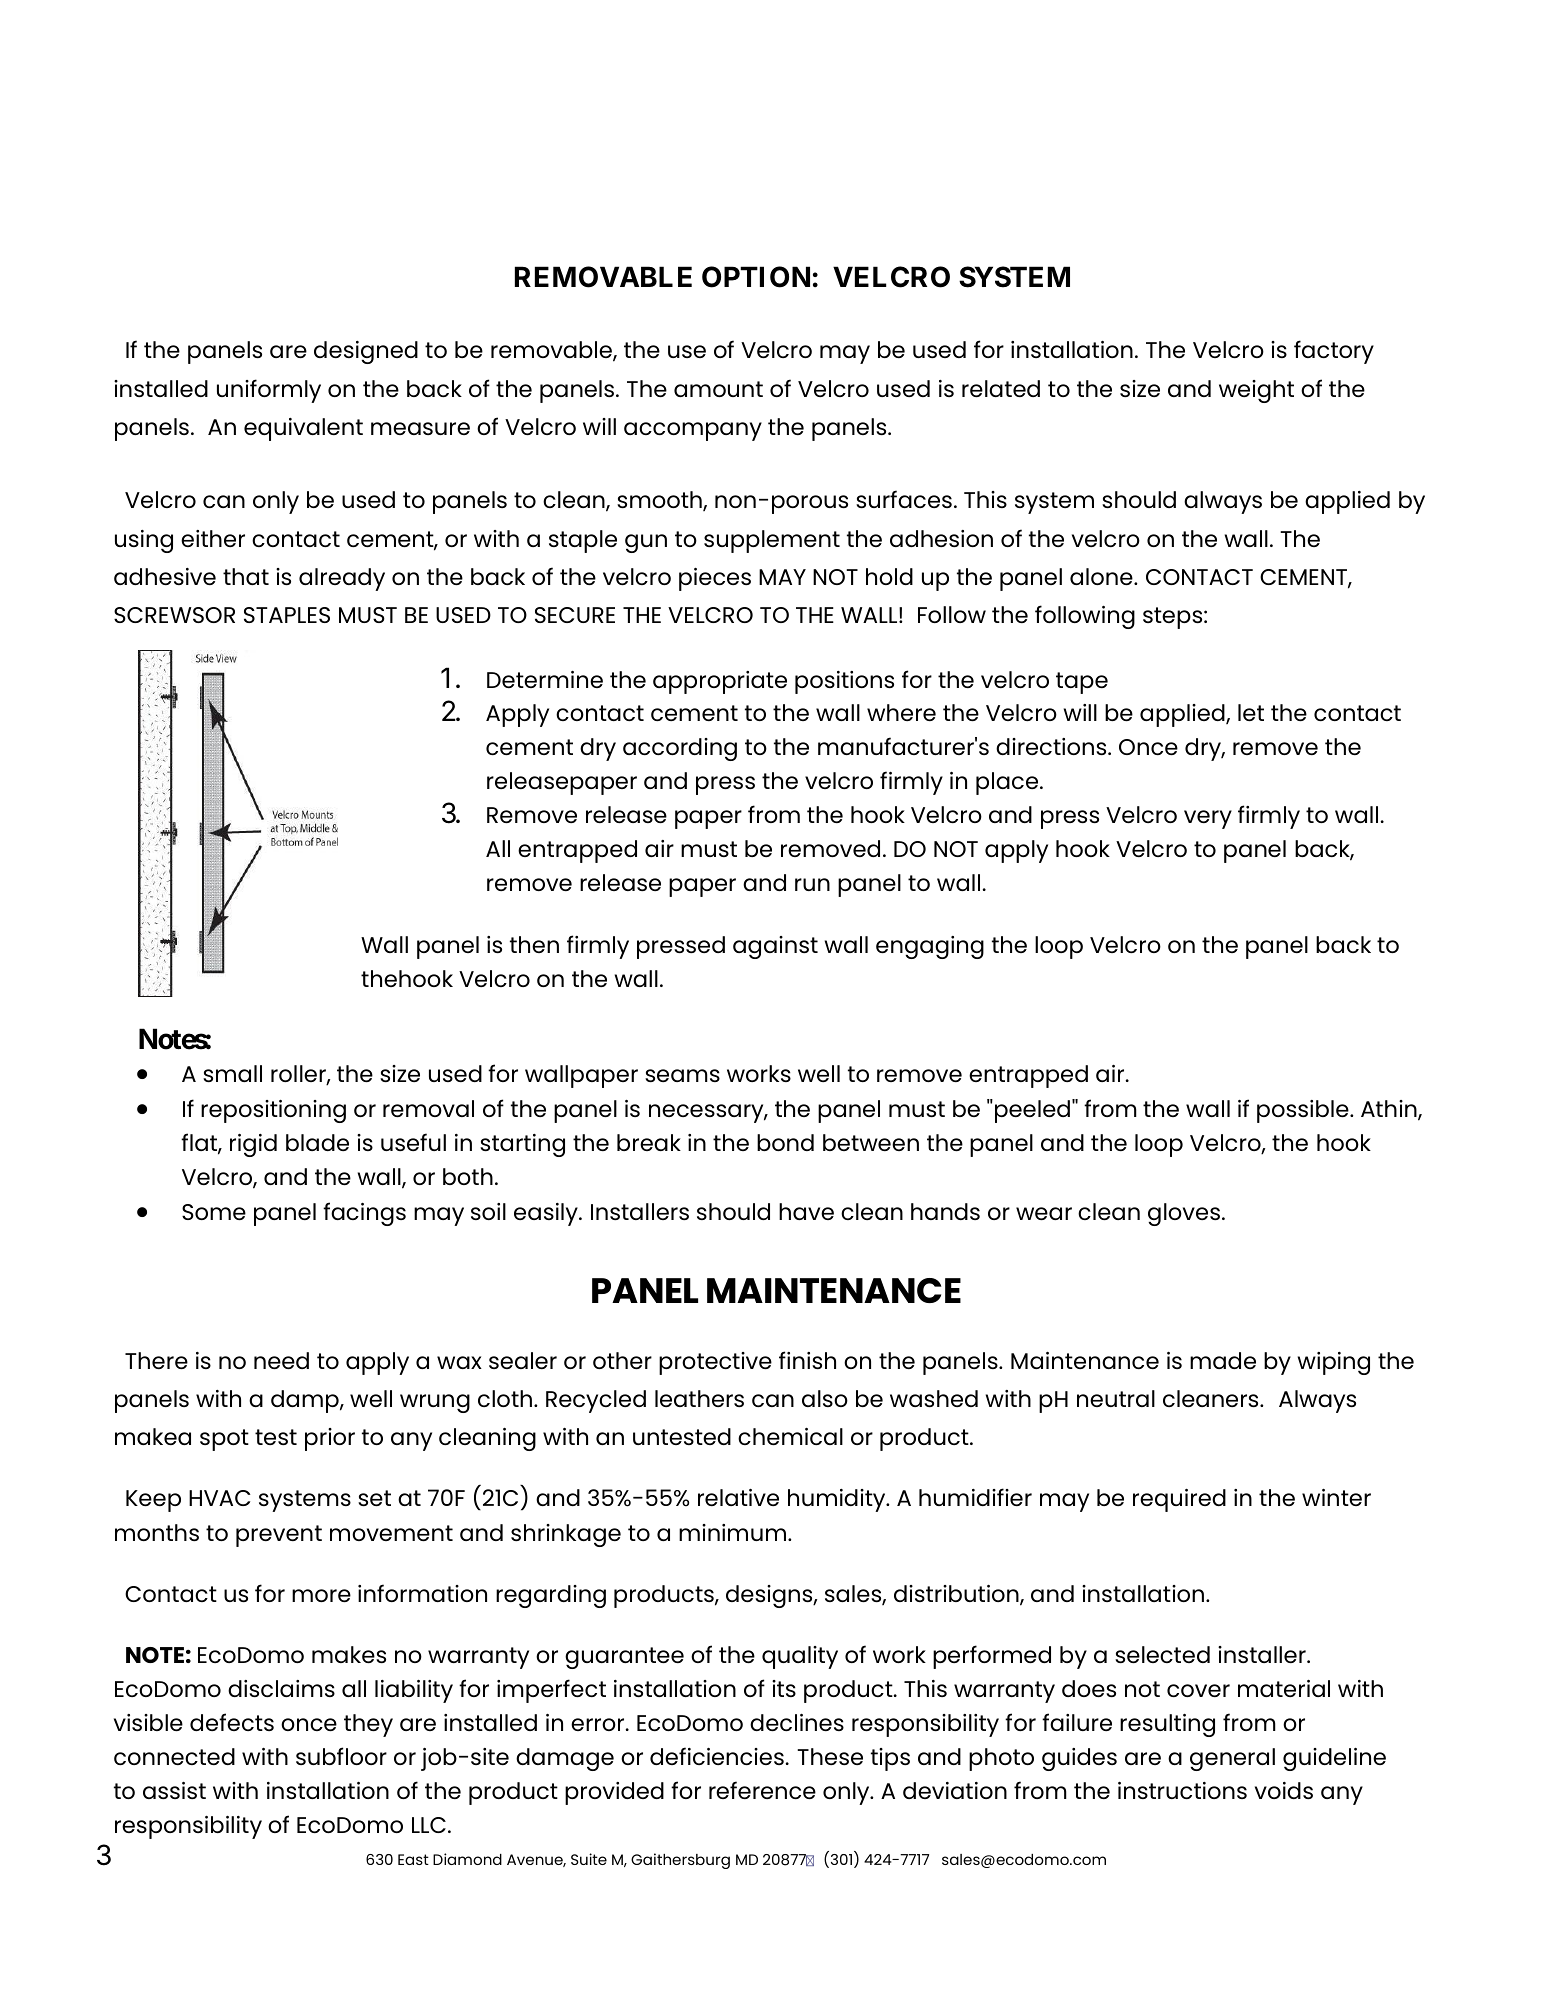  Describe the element at coordinates (756, 277) in the document. I see `OPTION` at that location.
